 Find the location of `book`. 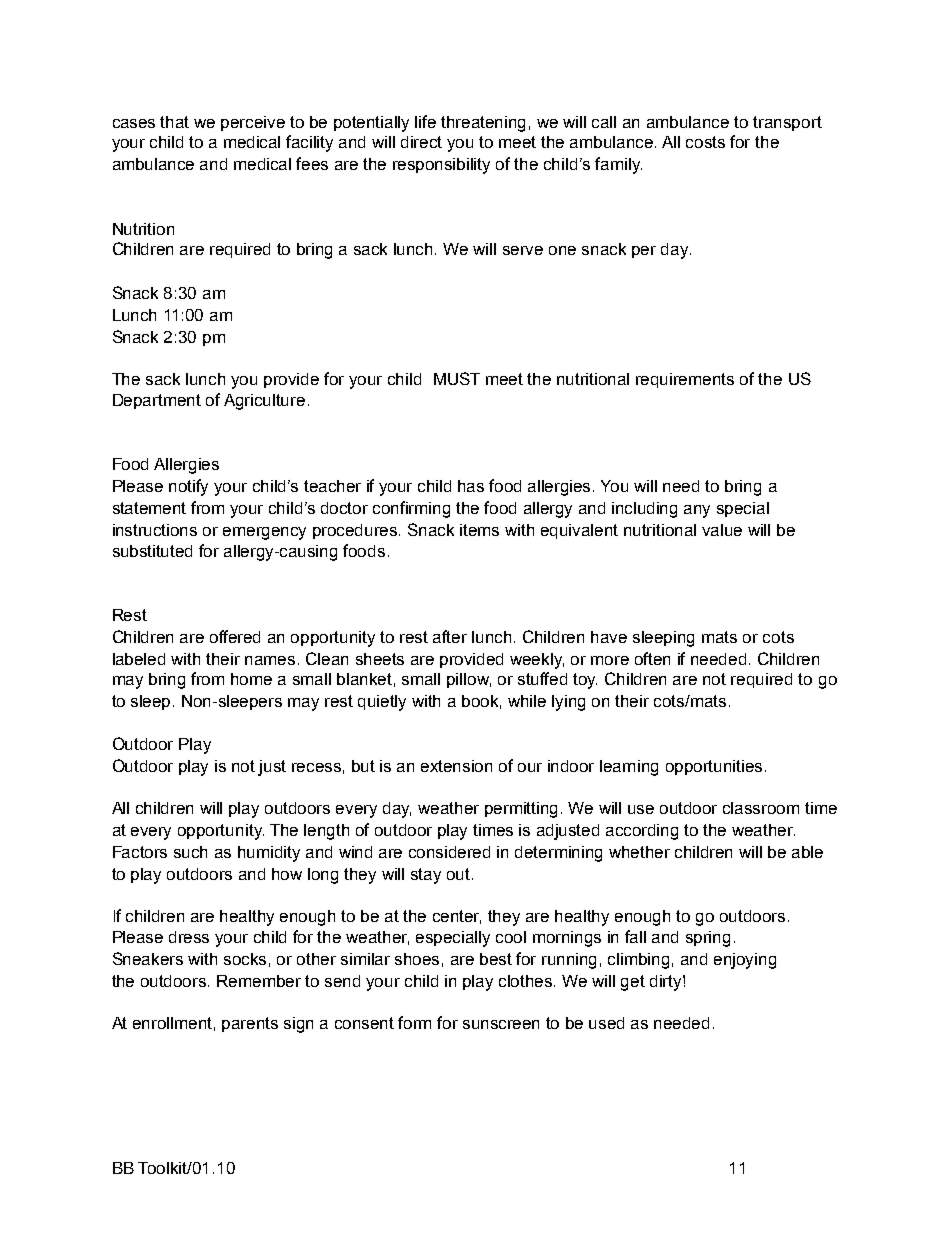

book is located at coordinates (481, 702).
